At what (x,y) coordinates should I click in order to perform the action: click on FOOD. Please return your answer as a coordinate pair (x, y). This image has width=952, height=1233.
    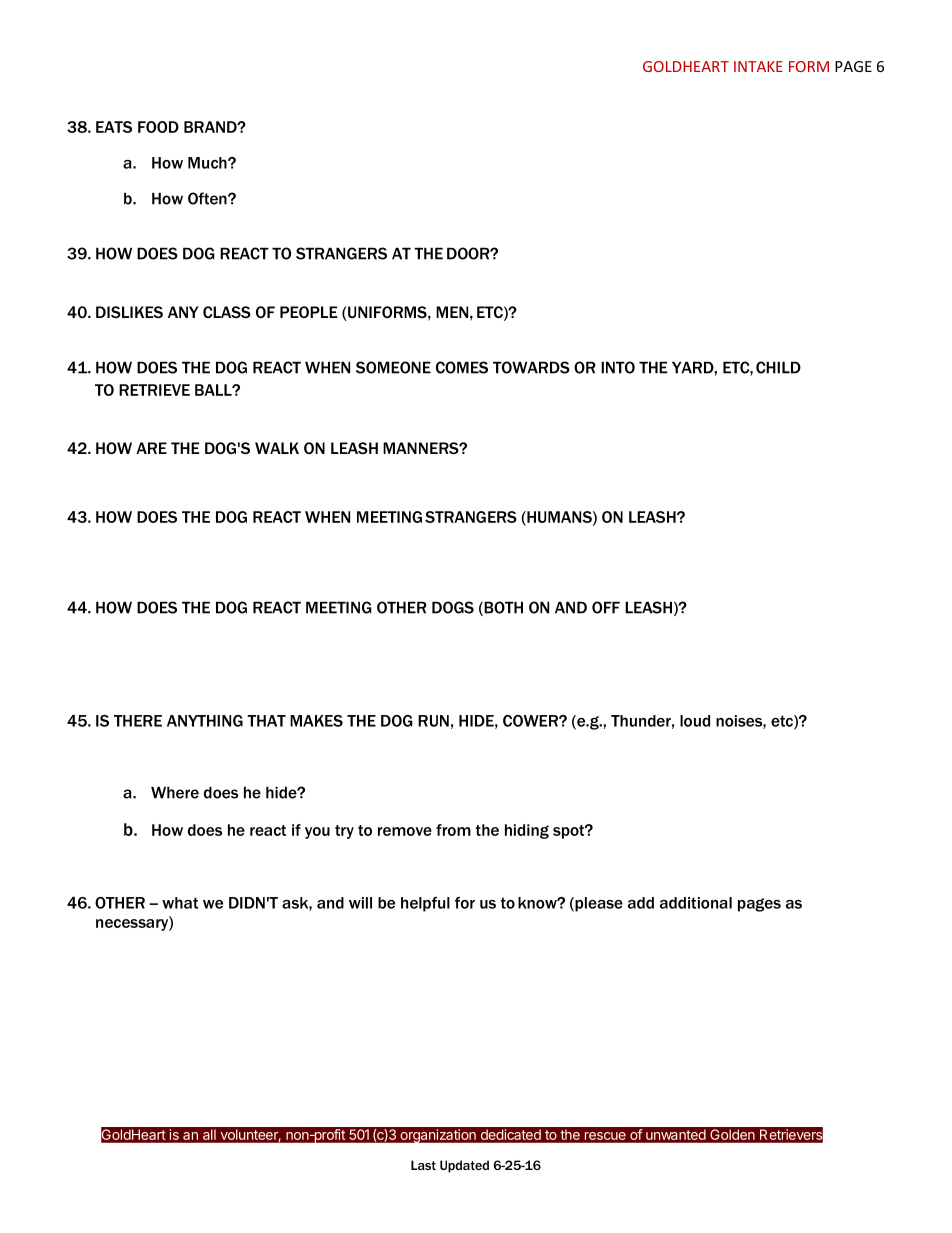
    Looking at the image, I should click on (158, 127).
